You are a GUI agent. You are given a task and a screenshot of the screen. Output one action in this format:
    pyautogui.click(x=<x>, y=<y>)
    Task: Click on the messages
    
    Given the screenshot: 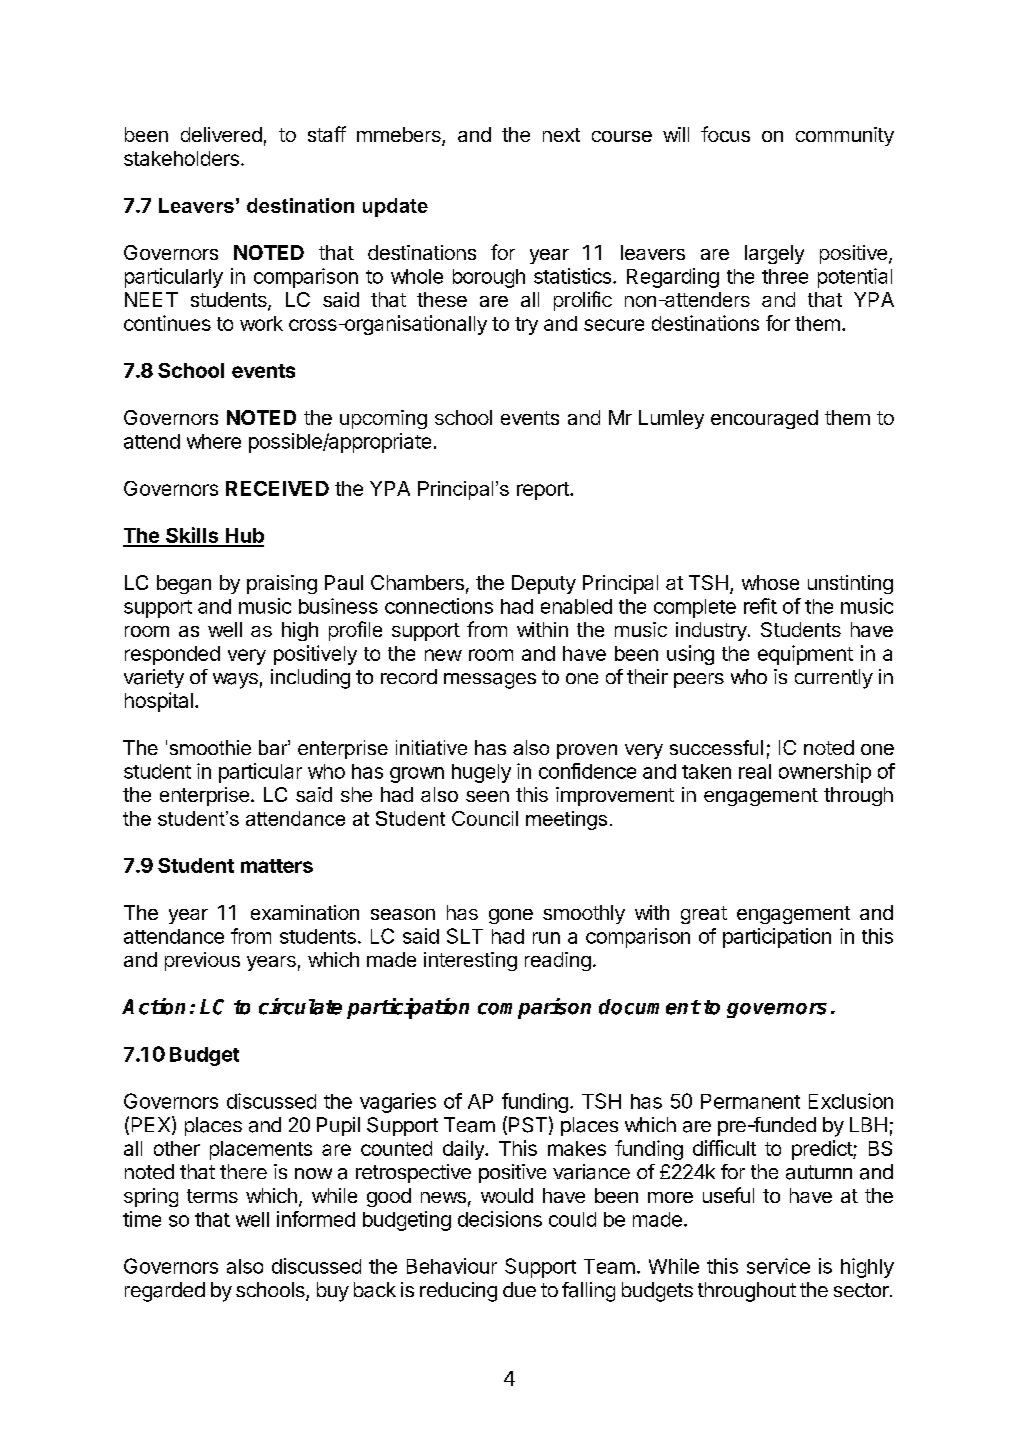 What is the action you would take?
    pyautogui.click(x=490, y=681)
